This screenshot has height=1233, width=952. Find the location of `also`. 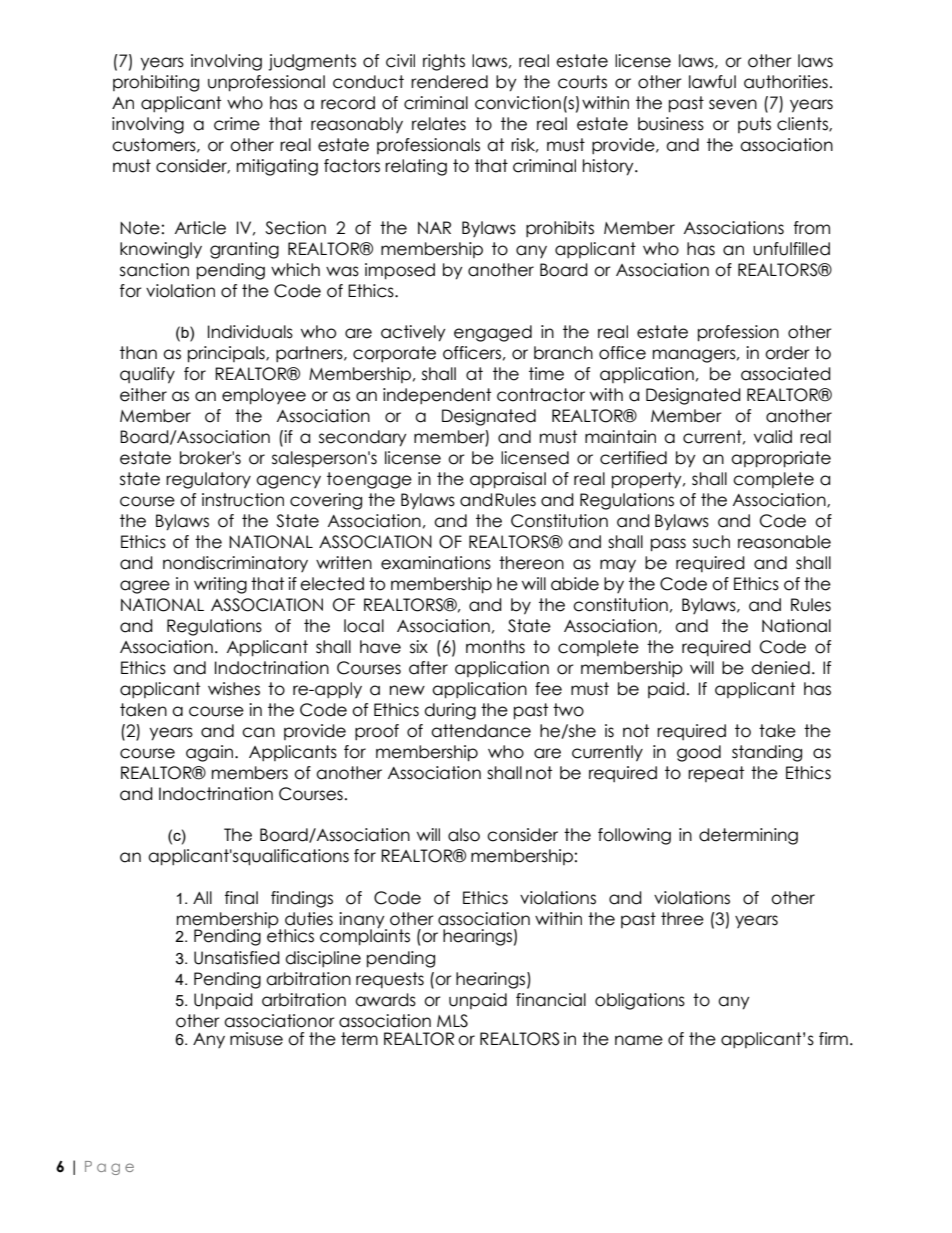

also is located at coordinates (464, 835).
